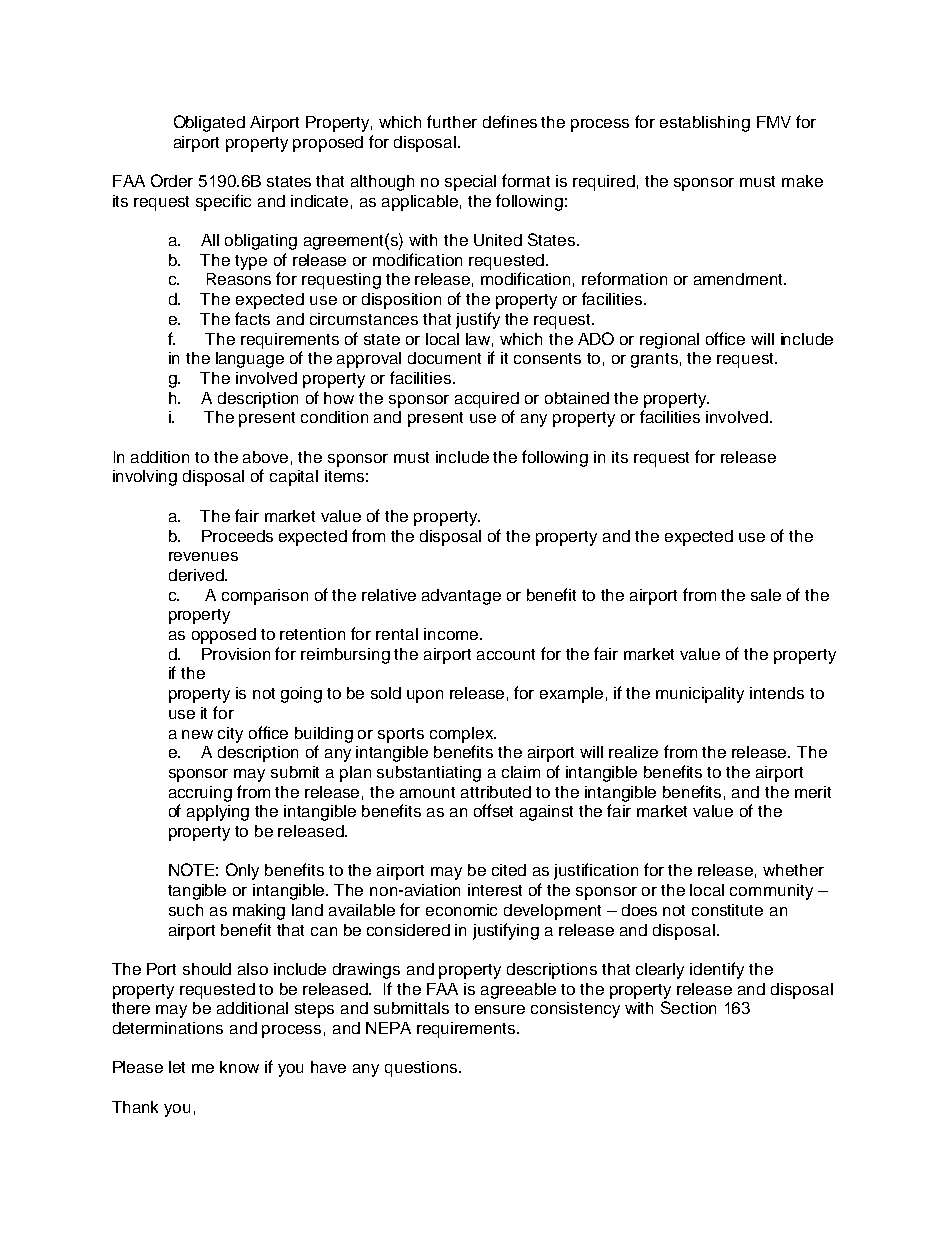 This screenshot has height=1233, width=952. What do you see at coordinates (209, 123) in the screenshot?
I see `Obligated` at bounding box center [209, 123].
